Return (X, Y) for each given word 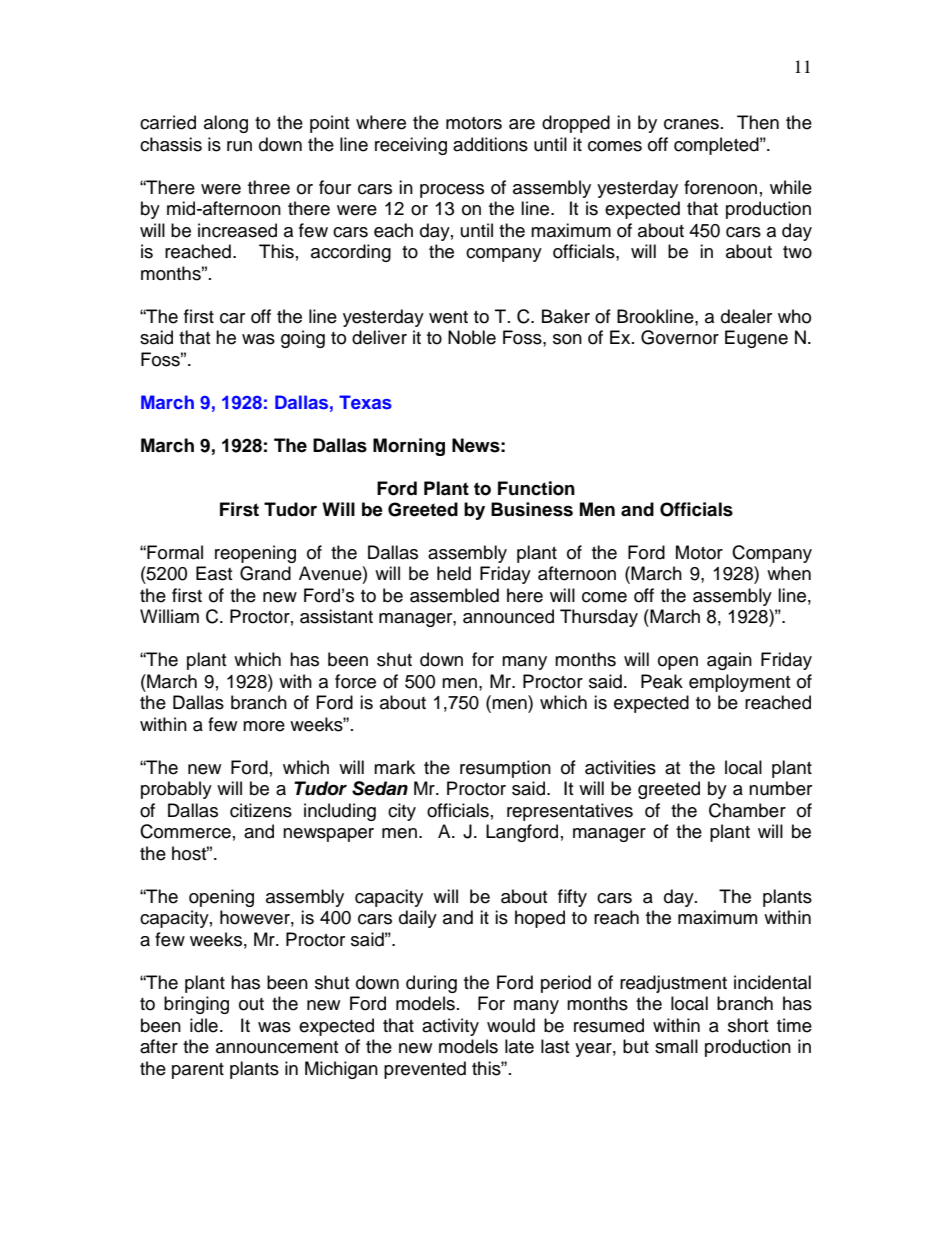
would (511, 1025)
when (789, 573)
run (239, 146)
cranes (691, 124)
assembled (454, 595)
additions (490, 144)
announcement (277, 1047)
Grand (265, 573)
